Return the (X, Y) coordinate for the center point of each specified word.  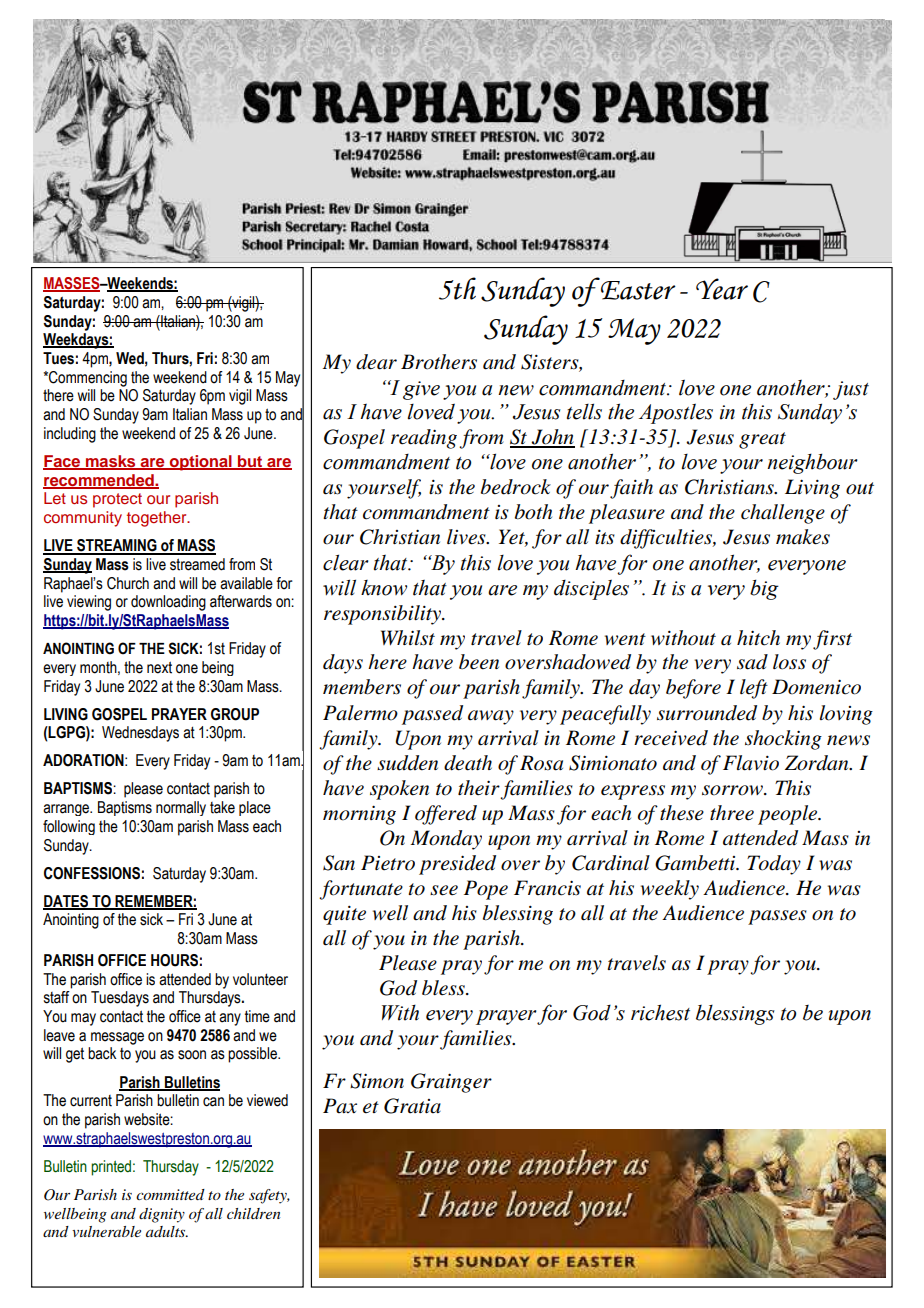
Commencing (87, 379)
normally (181, 808)
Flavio (751, 763)
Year (722, 289)
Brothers (439, 362)
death (468, 763)
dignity (162, 1215)
